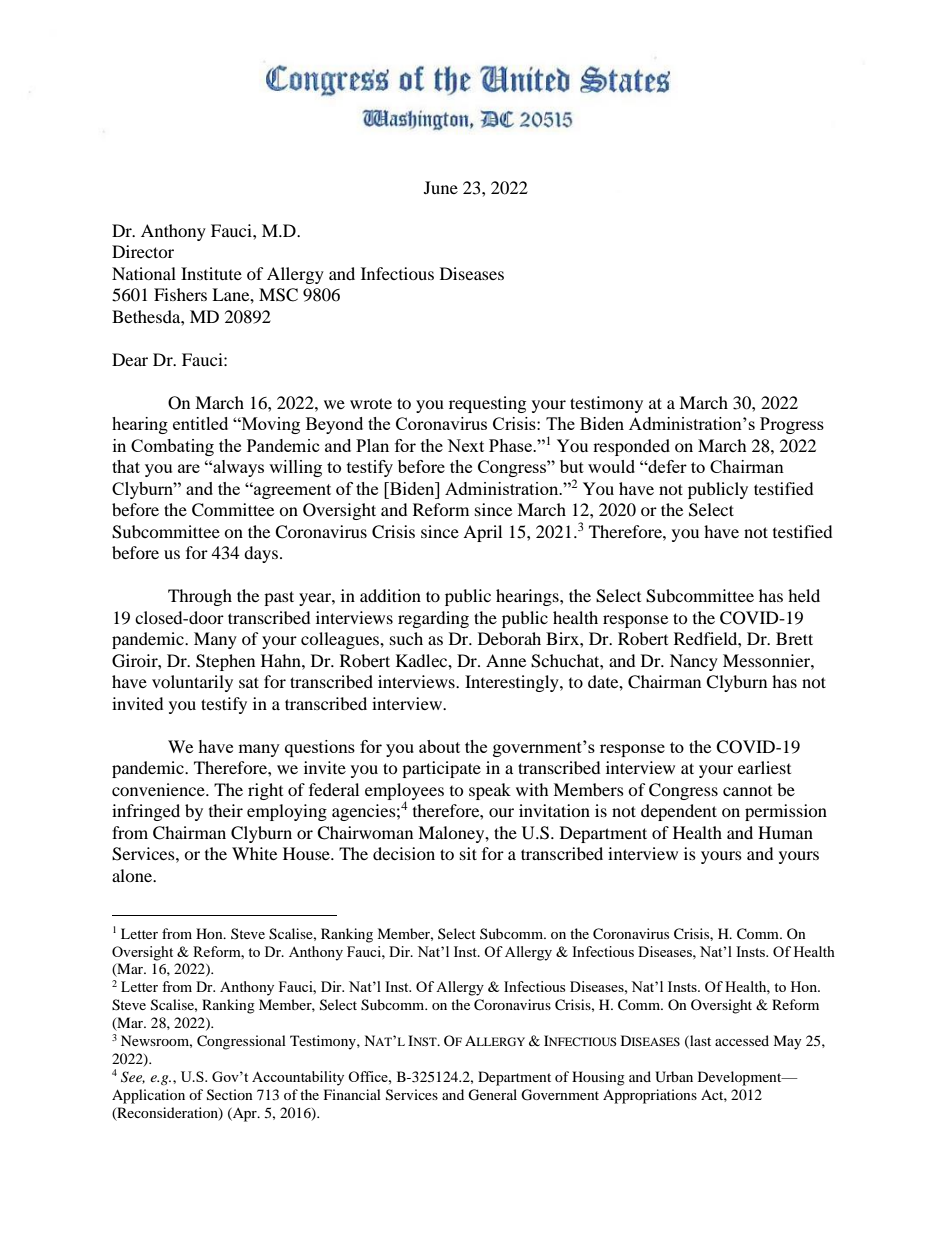 The image size is (952, 1233). I want to click on Nancy, so click(694, 662).
